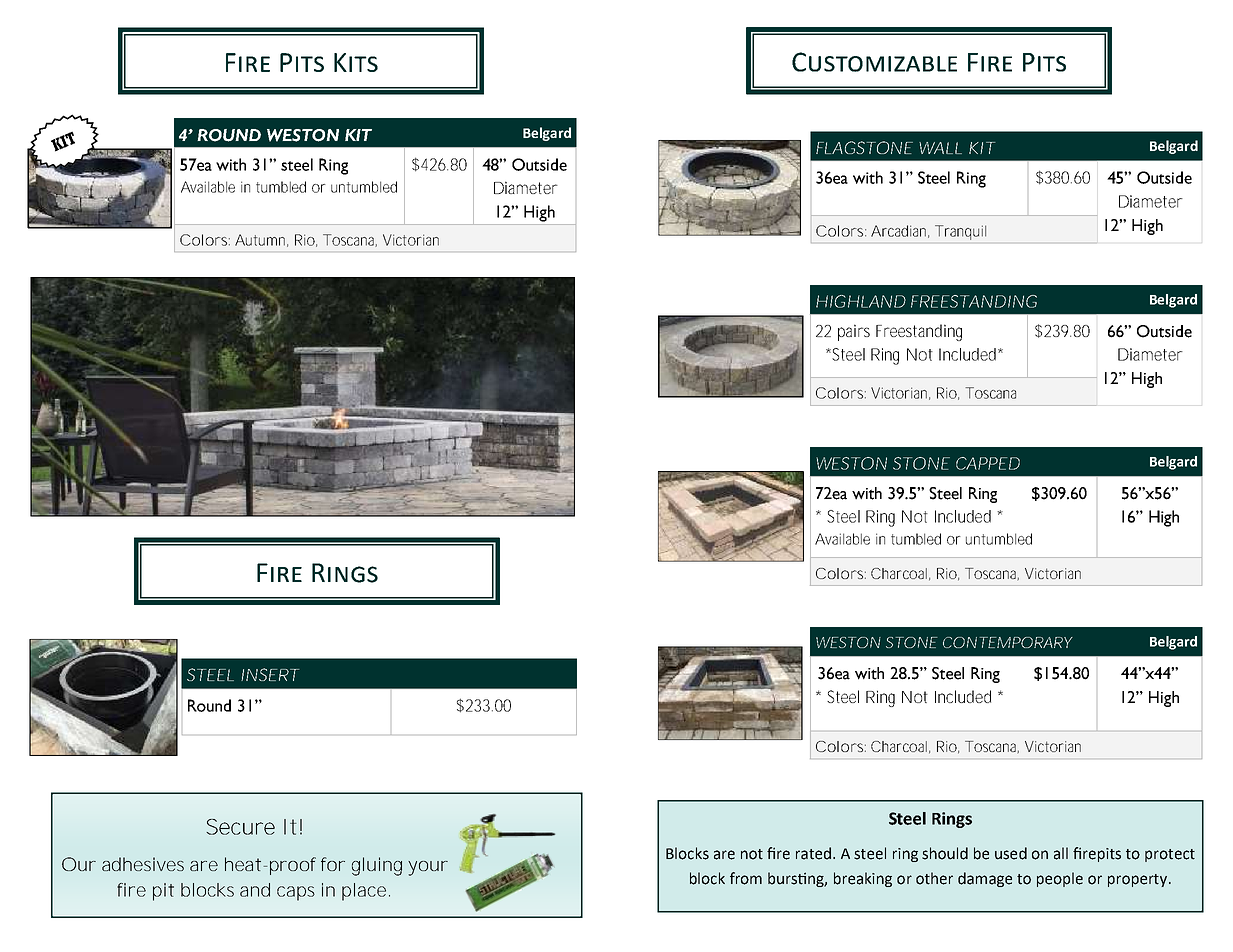 This screenshot has height=952, width=1233. What do you see at coordinates (332, 864) in the screenshot?
I see `for` at bounding box center [332, 864].
